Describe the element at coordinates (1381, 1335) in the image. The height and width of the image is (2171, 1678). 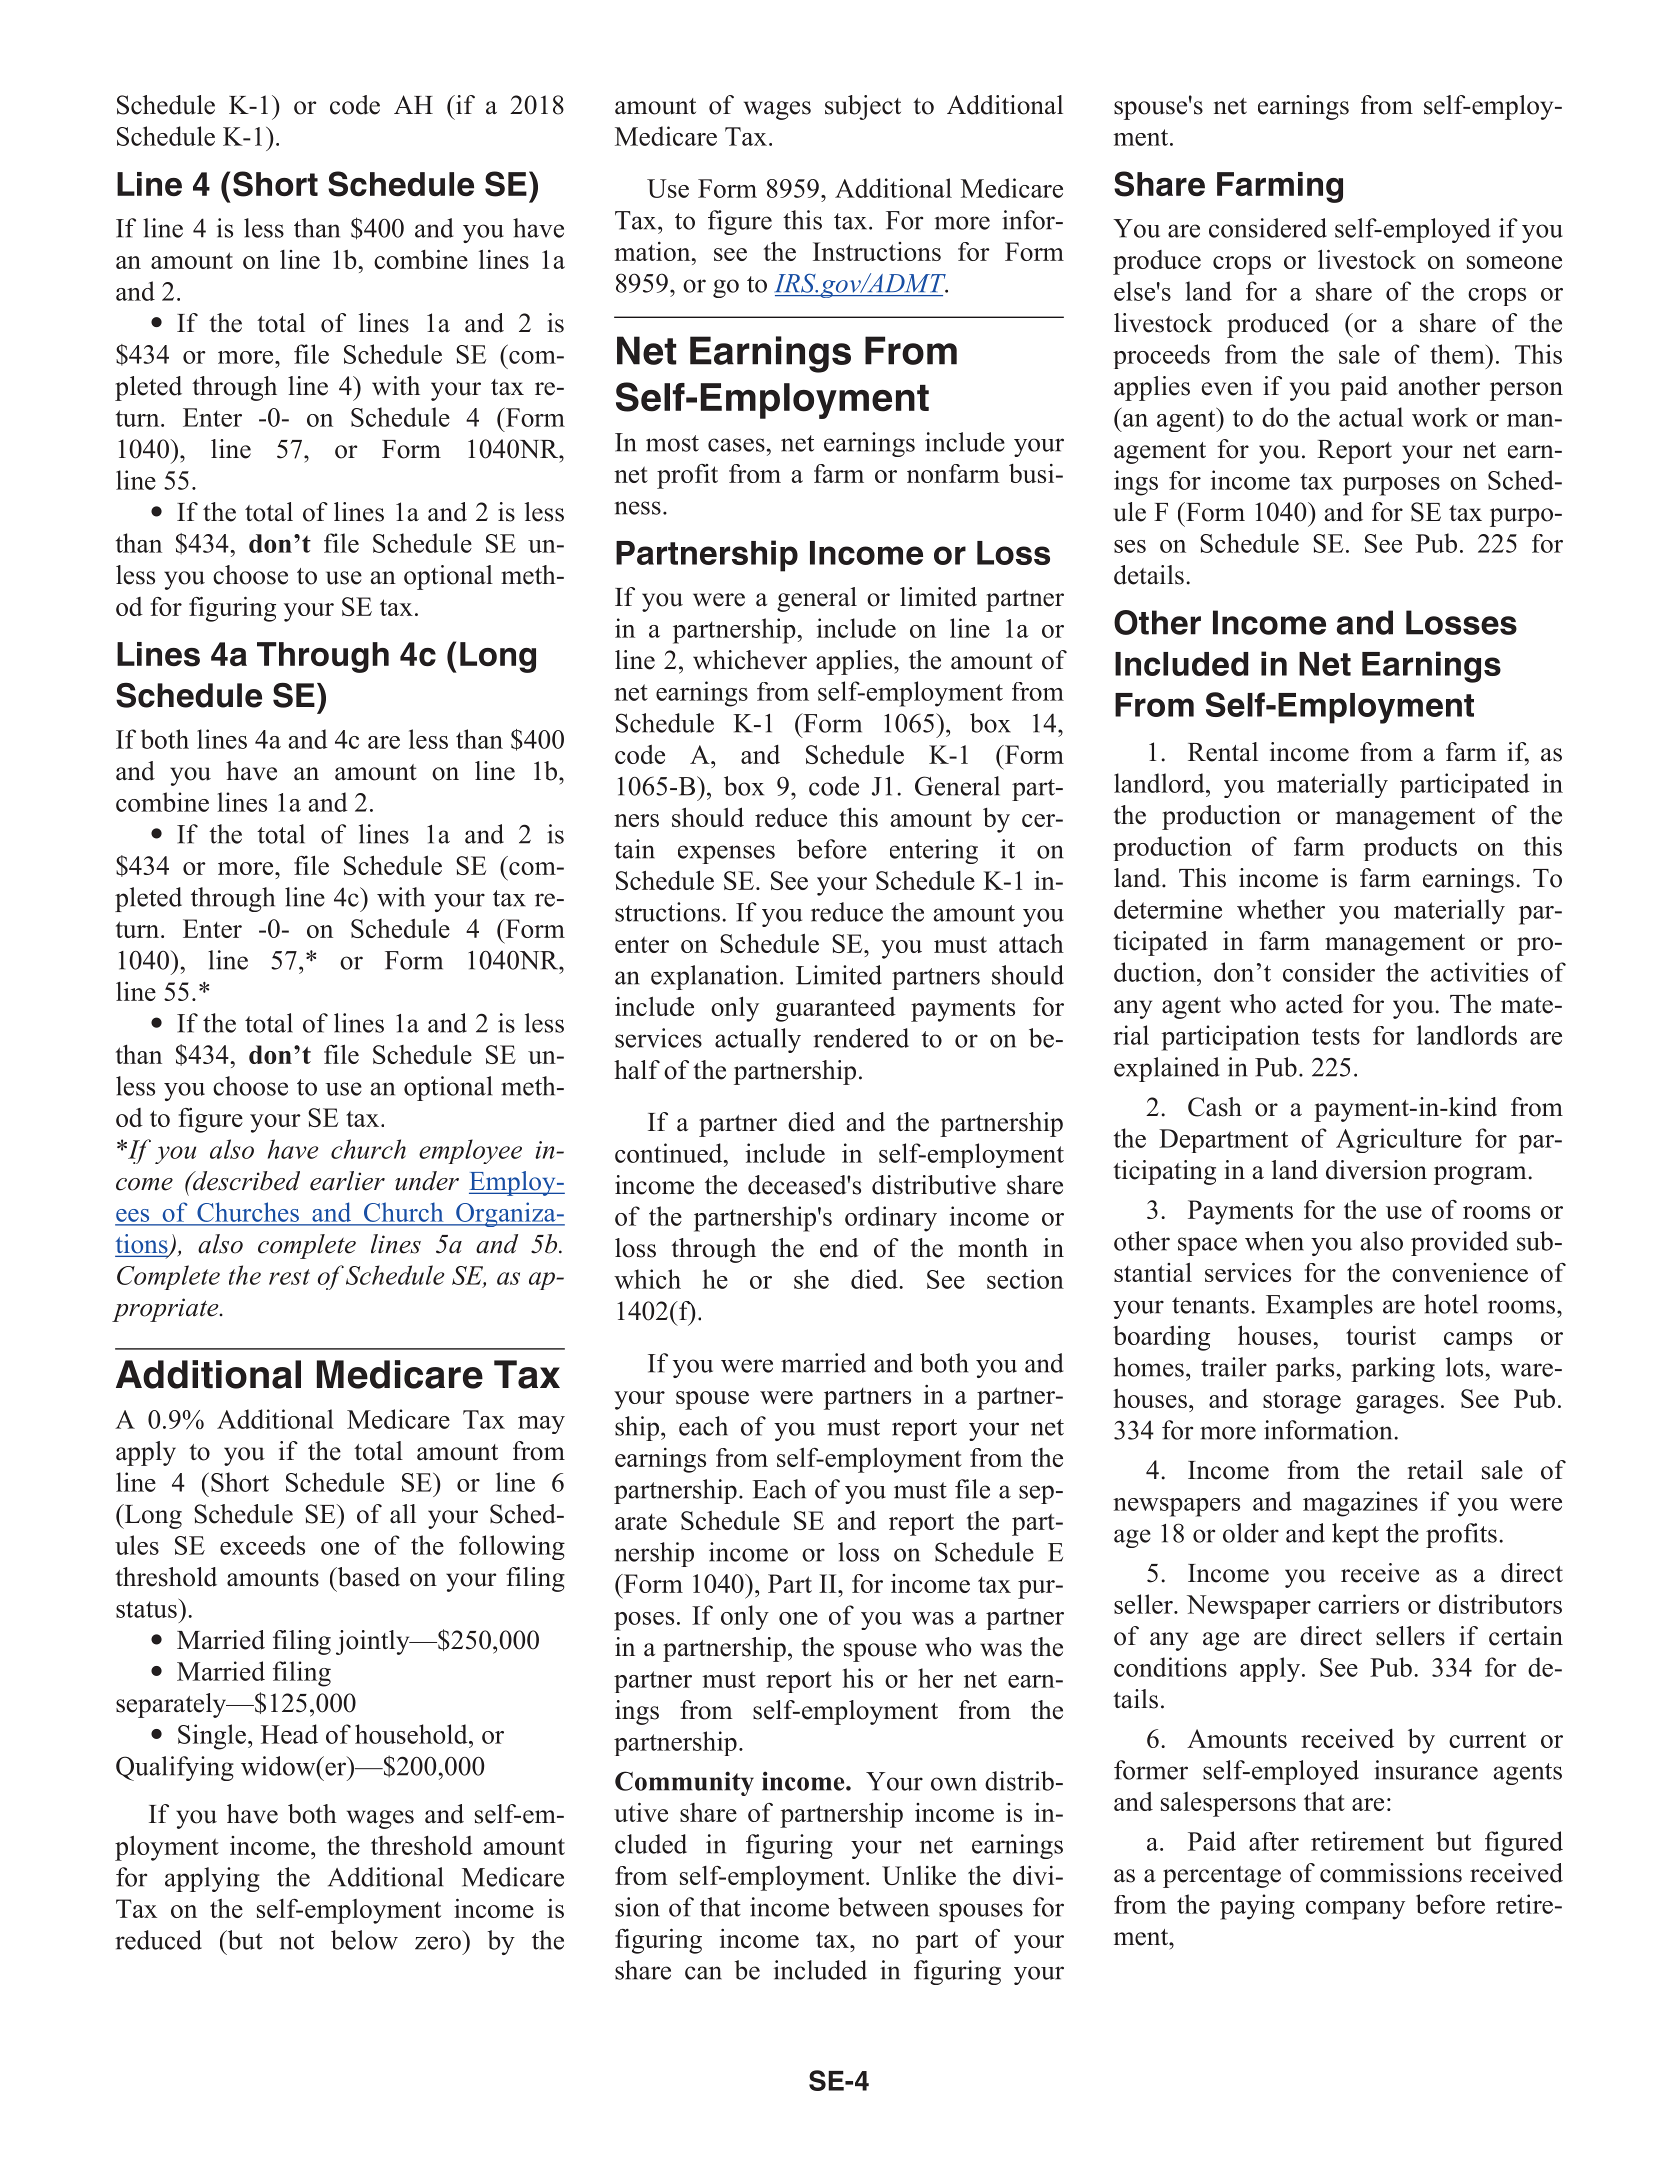
I see `tourist` at that location.
